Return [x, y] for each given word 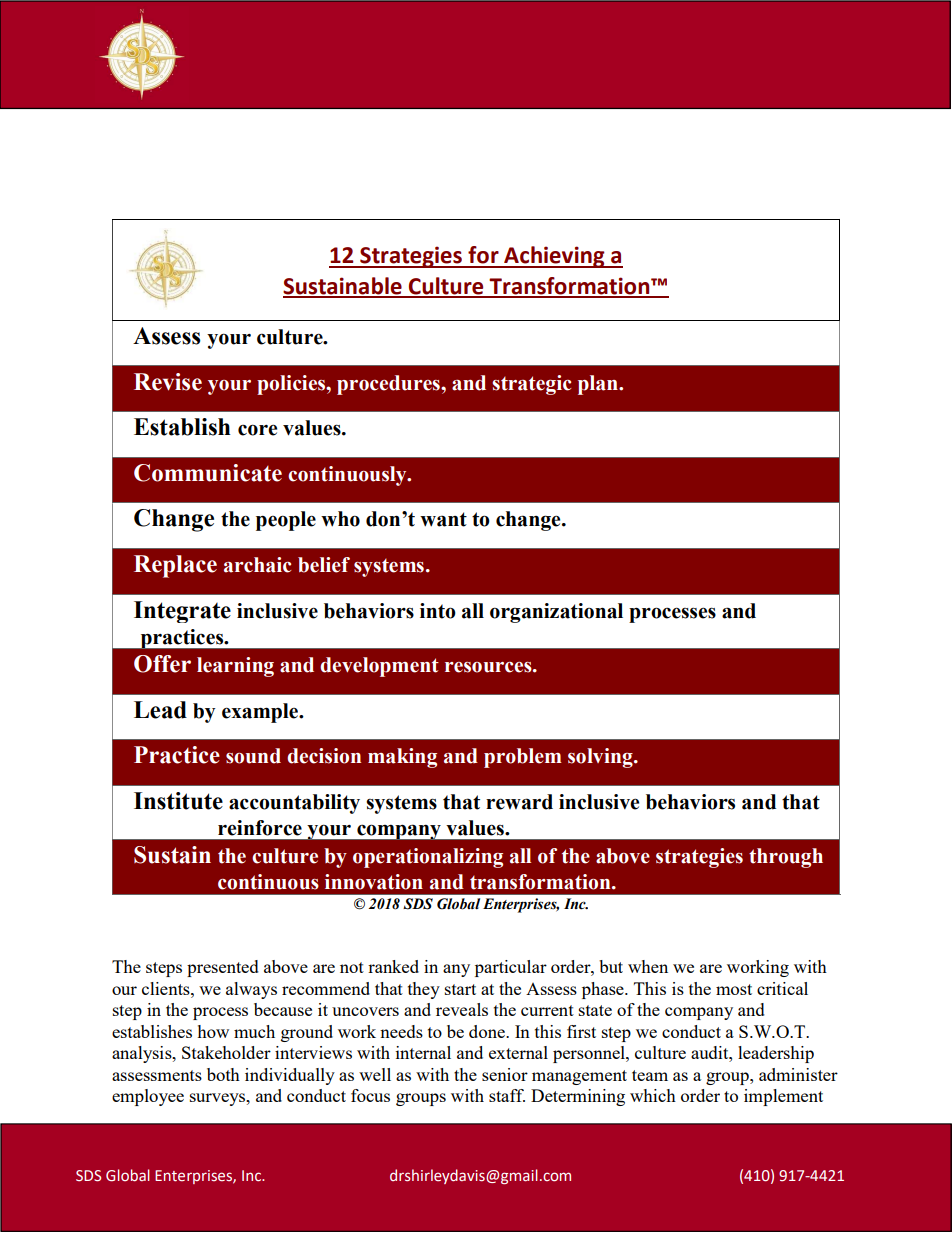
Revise [168, 382]
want [443, 519]
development [379, 667]
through [786, 858]
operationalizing [428, 858]
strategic [531, 385]
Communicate [208, 473]
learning [235, 667]
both [223, 1074]
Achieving [554, 257]
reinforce [260, 828]
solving [601, 758]
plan [599, 385]
